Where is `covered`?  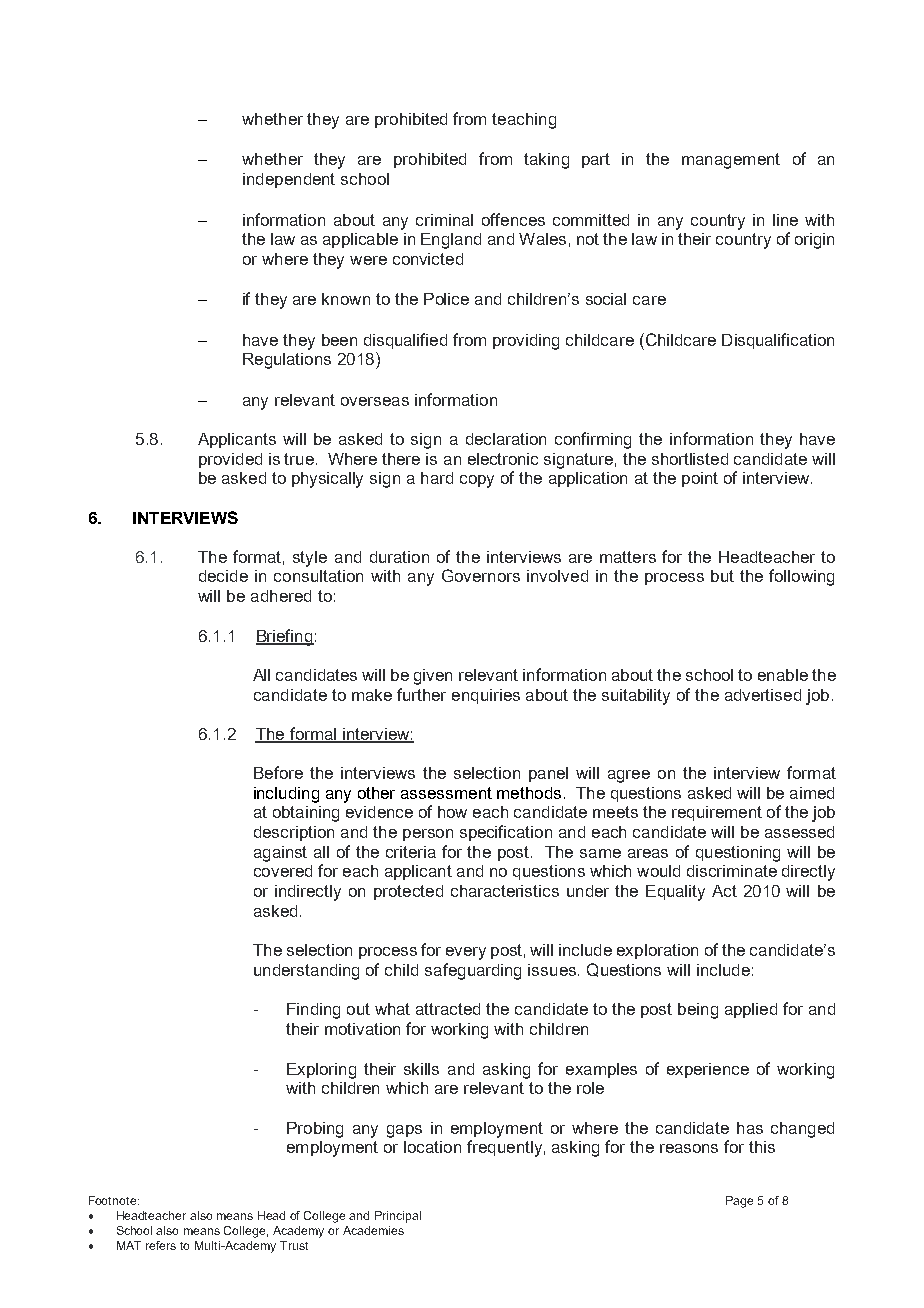 covered is located at coordinates (283, 871).
